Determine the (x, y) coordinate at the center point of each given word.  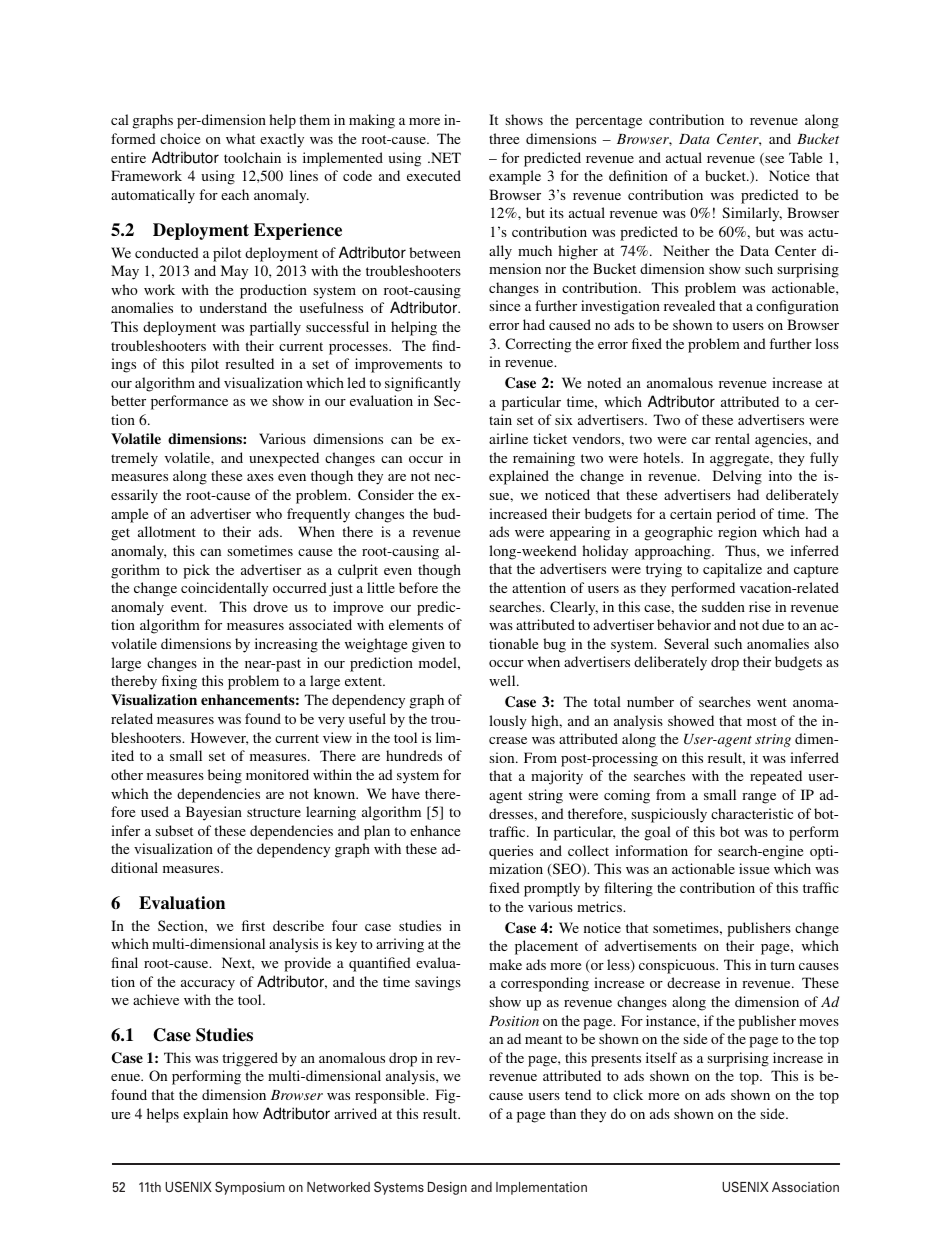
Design (447, 1188)
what (240, 138)
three (504, 138)
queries (511, 852)
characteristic (752, 813)
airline (508, 438)
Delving (737, 477)
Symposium (250, 1188)
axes (260, 477)
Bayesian (214, 813)
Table (805, 157)
